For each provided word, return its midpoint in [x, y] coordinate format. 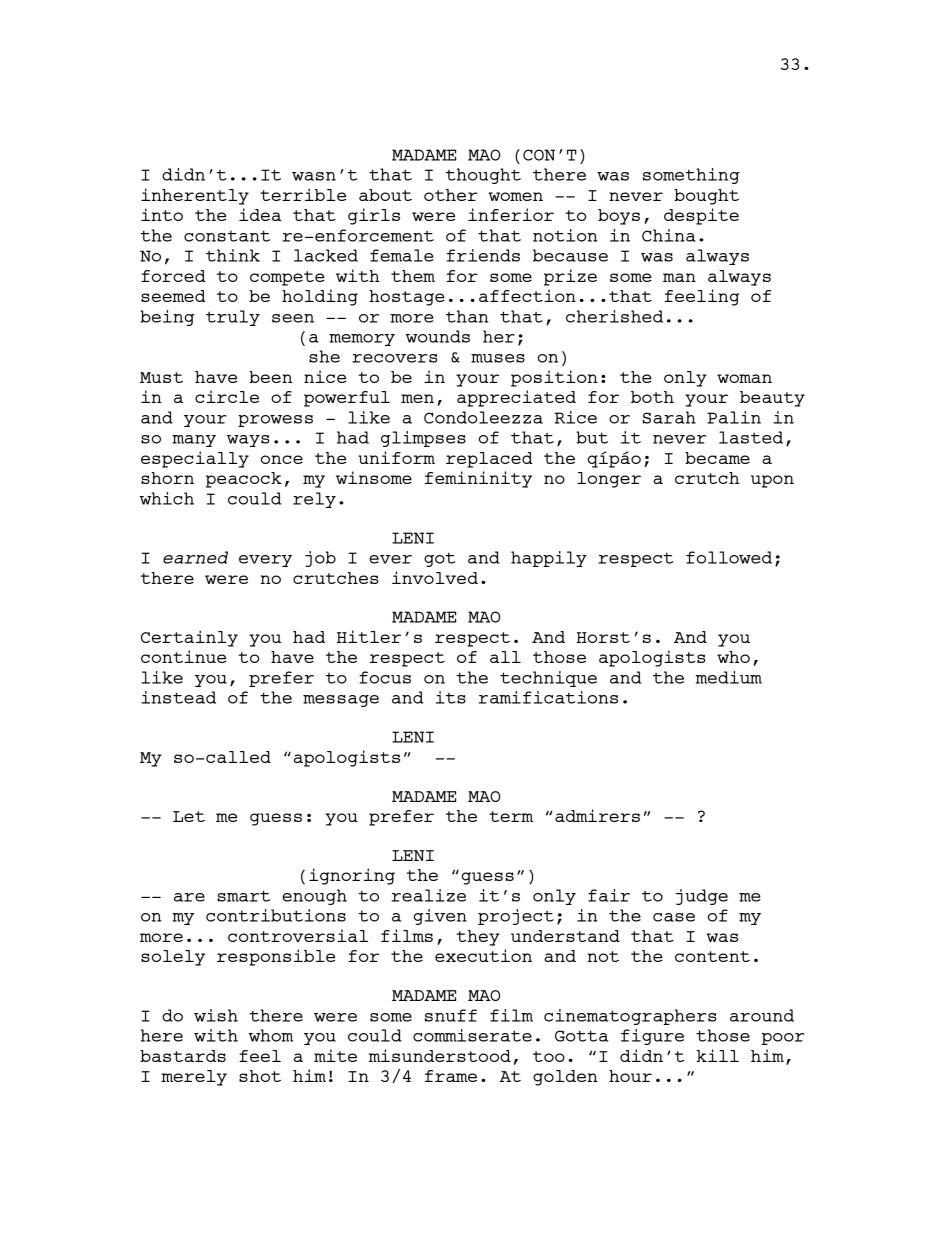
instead [178, 697]
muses [498, 358]
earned [195, 557]
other [451, 195]
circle [227, 396]
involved [435, 577]
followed [729, 557]
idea [260, 214]
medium [729, 677]
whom [271, 1035]
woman [744, 378]
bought [706, 197]
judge [702, 897]
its [451, 697]
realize [428, 895]
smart [243, 896]
